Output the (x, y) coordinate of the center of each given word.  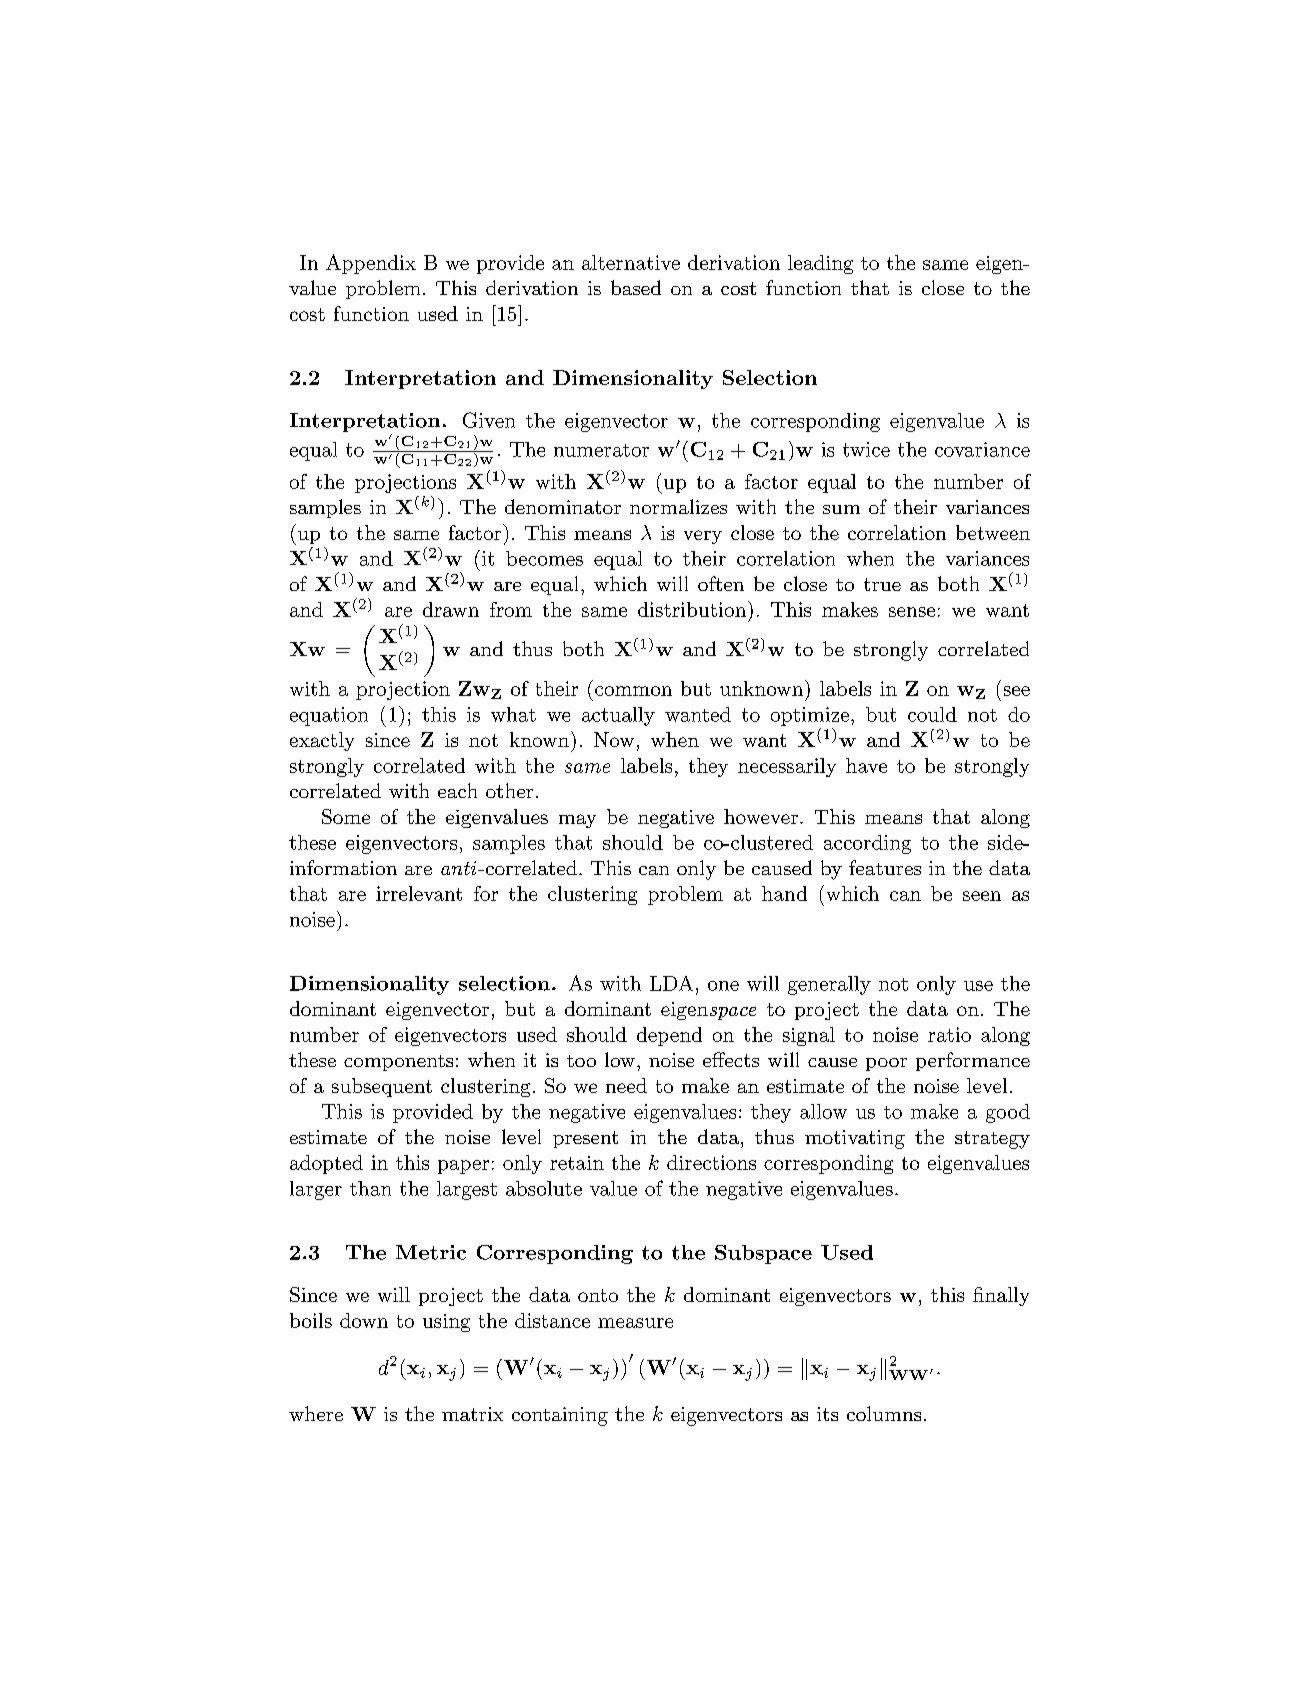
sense (912, 612)
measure (635, 1323)
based (636, 287)
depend (669, 1036)
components (398, 1063)
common (633, 691)
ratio (949, 1034)
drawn (451, 609)
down (364, 1320)
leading (820, 264)
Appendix (371, 264)
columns (884, 1413)
